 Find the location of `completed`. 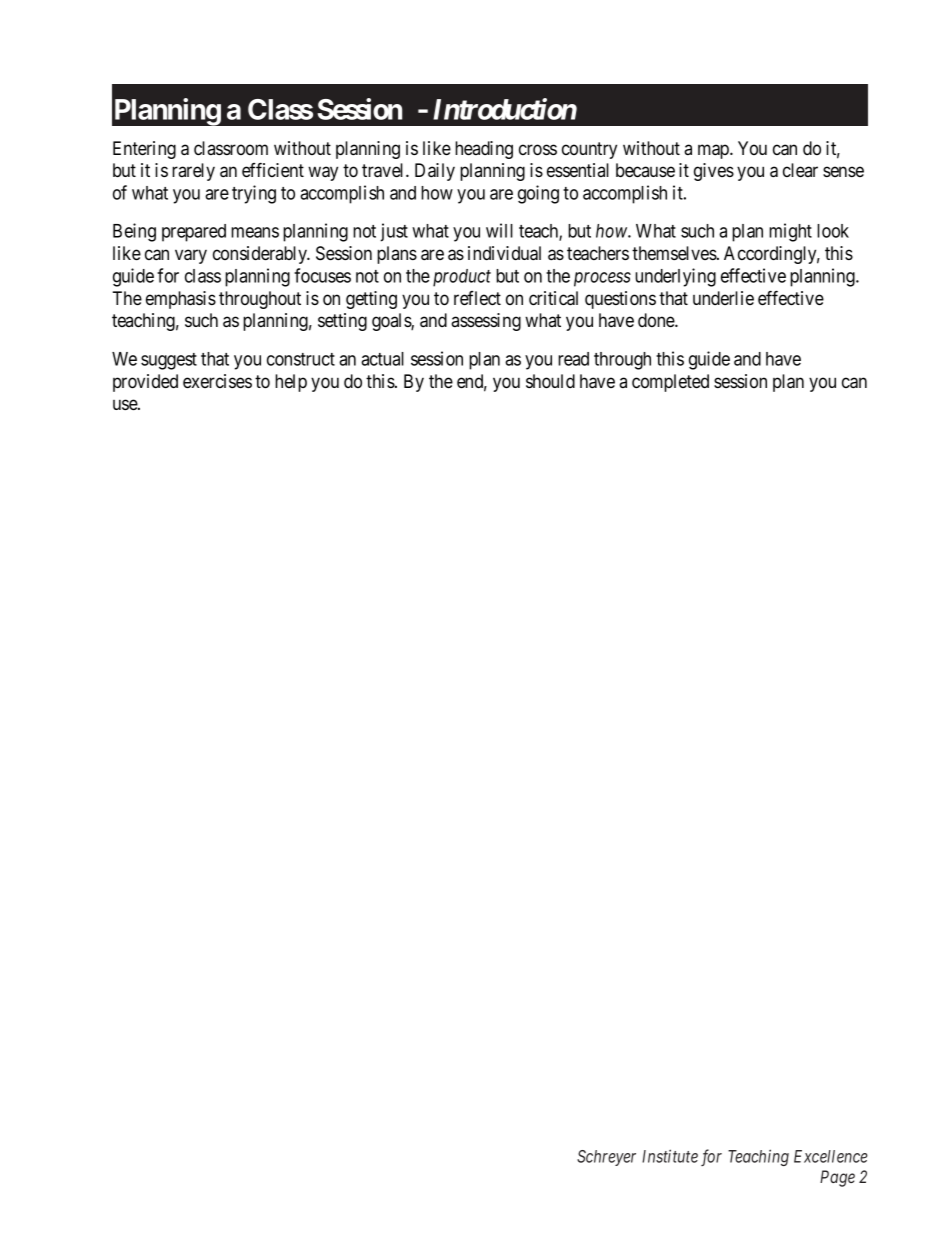

completed is located at coordinates (670, 383).
